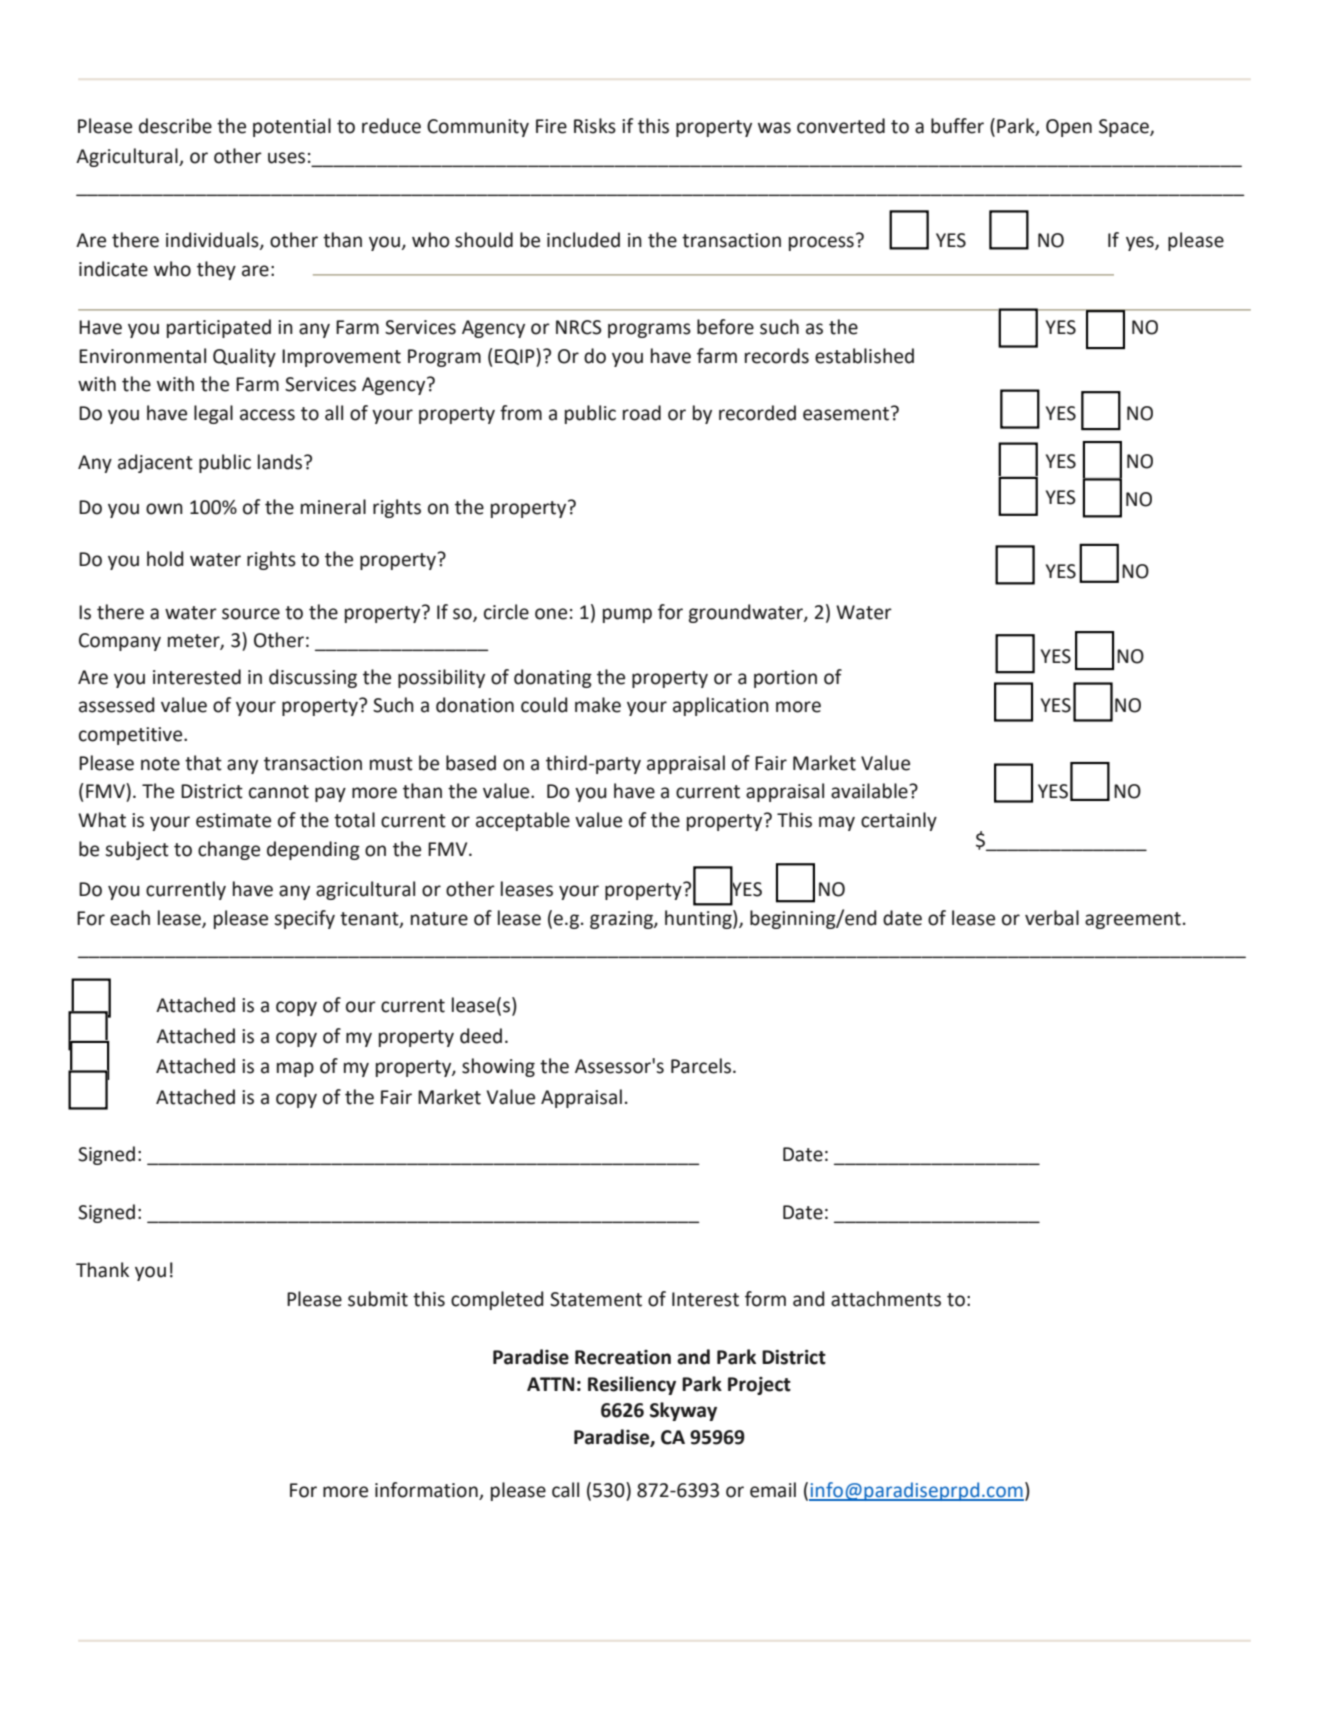 The height and width of the page is (1720, 1329). Describe the element at coordinates (304, 919) in the page. I see `specify` at that location.
